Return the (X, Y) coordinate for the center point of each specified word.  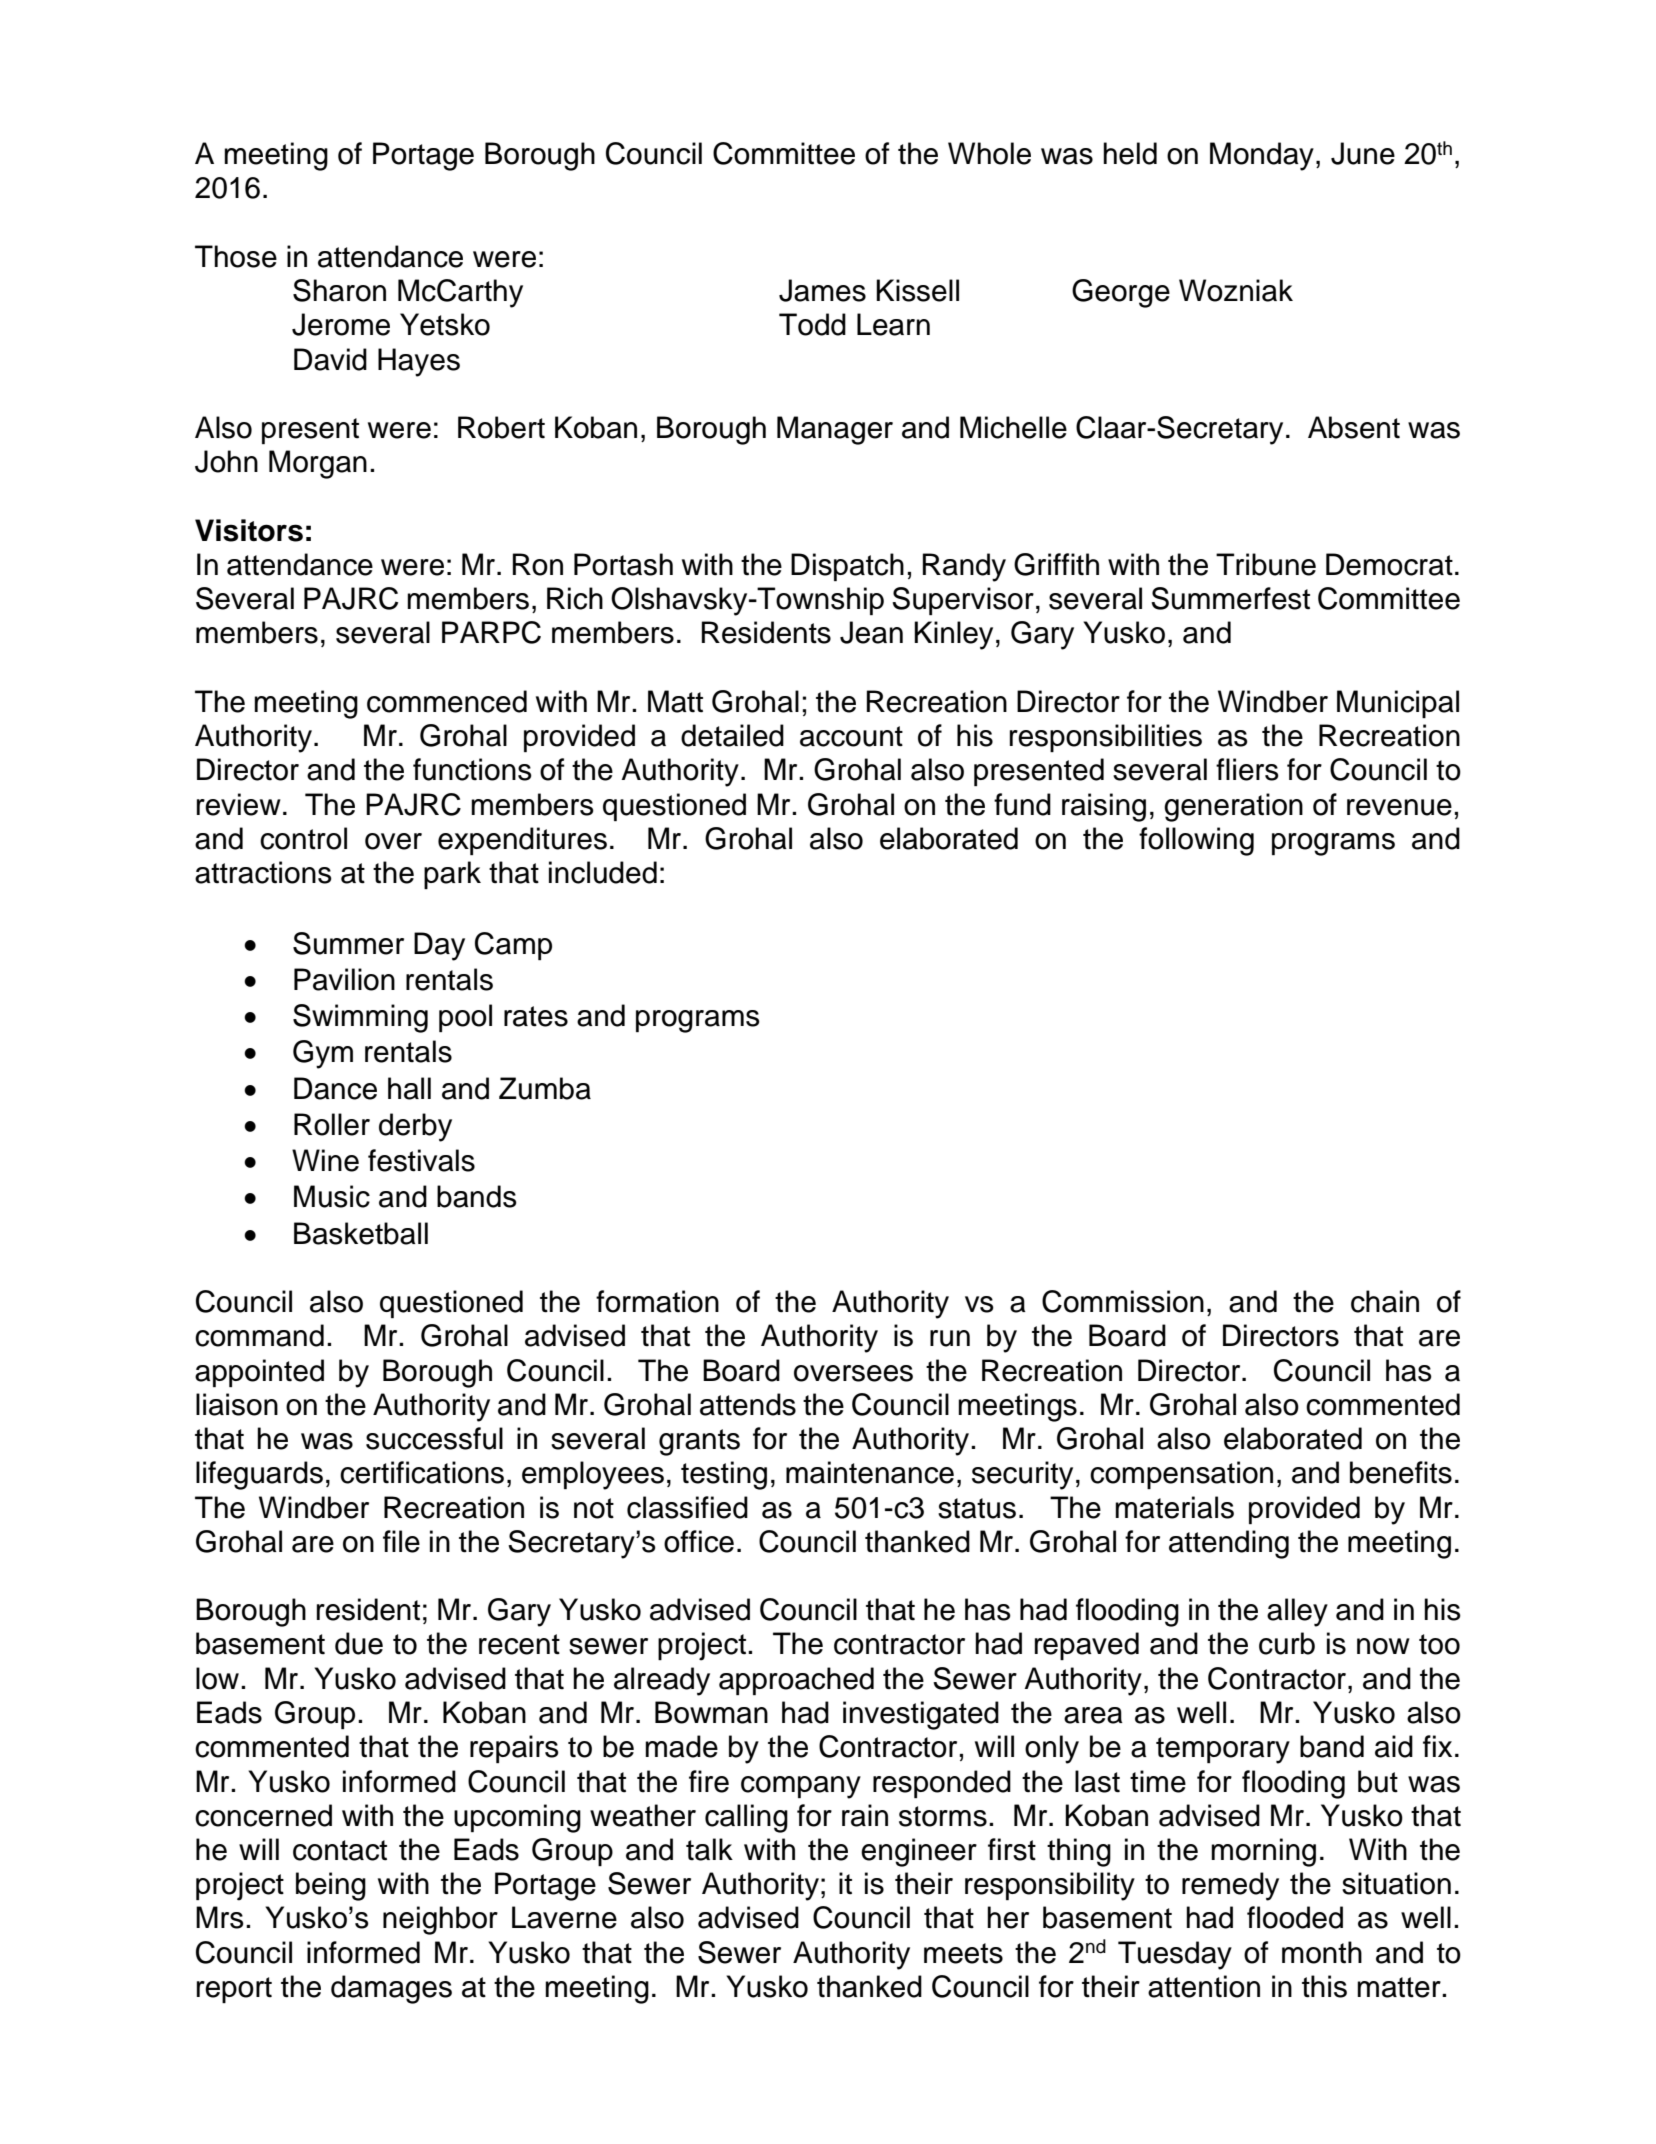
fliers (1247, 769)
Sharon (339, 290)
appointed (259, 1373)
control (303, 838)
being (331, 1886)
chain (1385, 1301)
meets (963, 1953)
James (822, 290)
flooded (1295, 1917)
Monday (1262, 156)
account (851, 736)
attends (748, 1404)
